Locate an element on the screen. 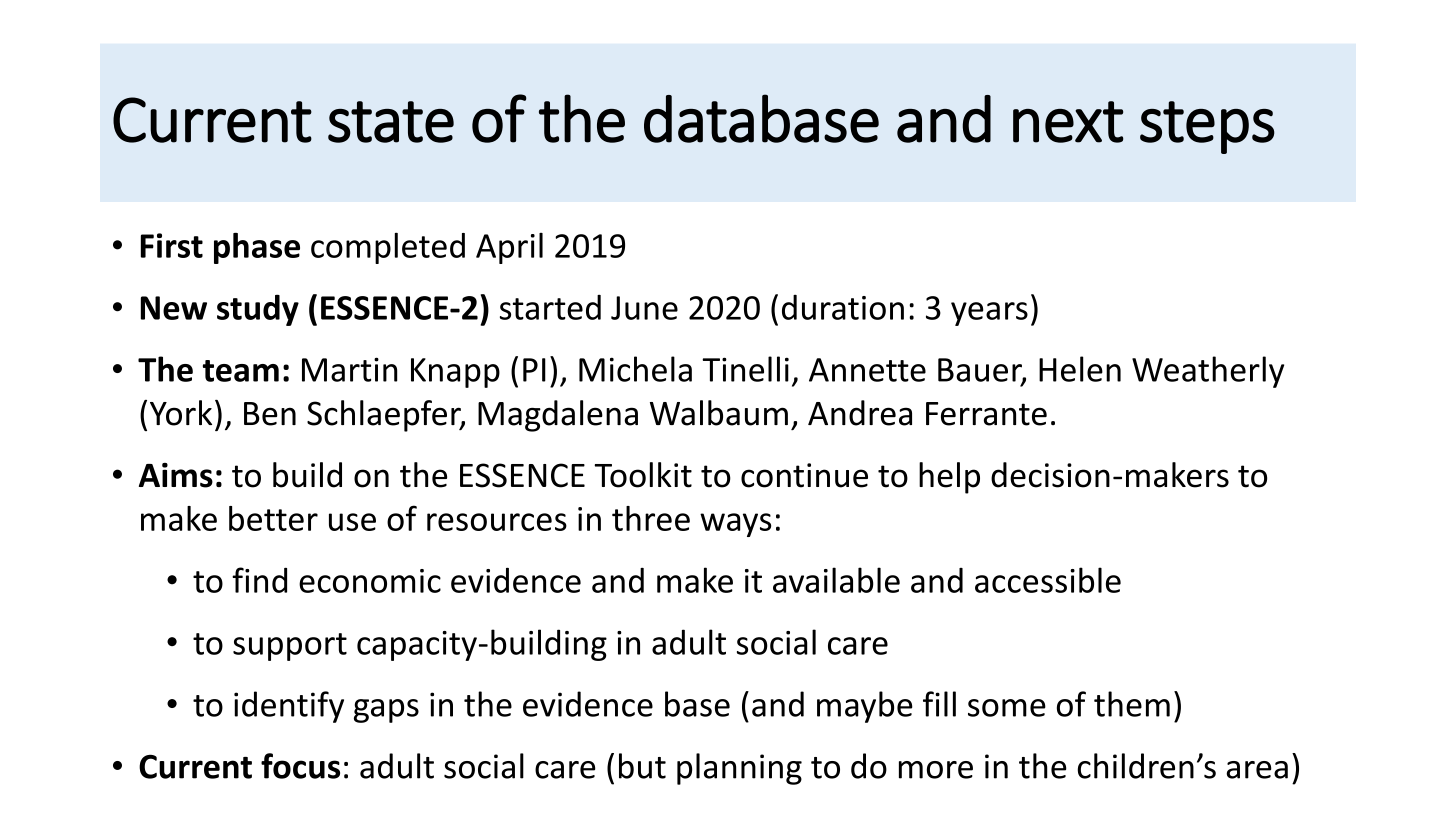 This screenshot has height=819, width=1456. ways is located at coordinates (735, 525).
